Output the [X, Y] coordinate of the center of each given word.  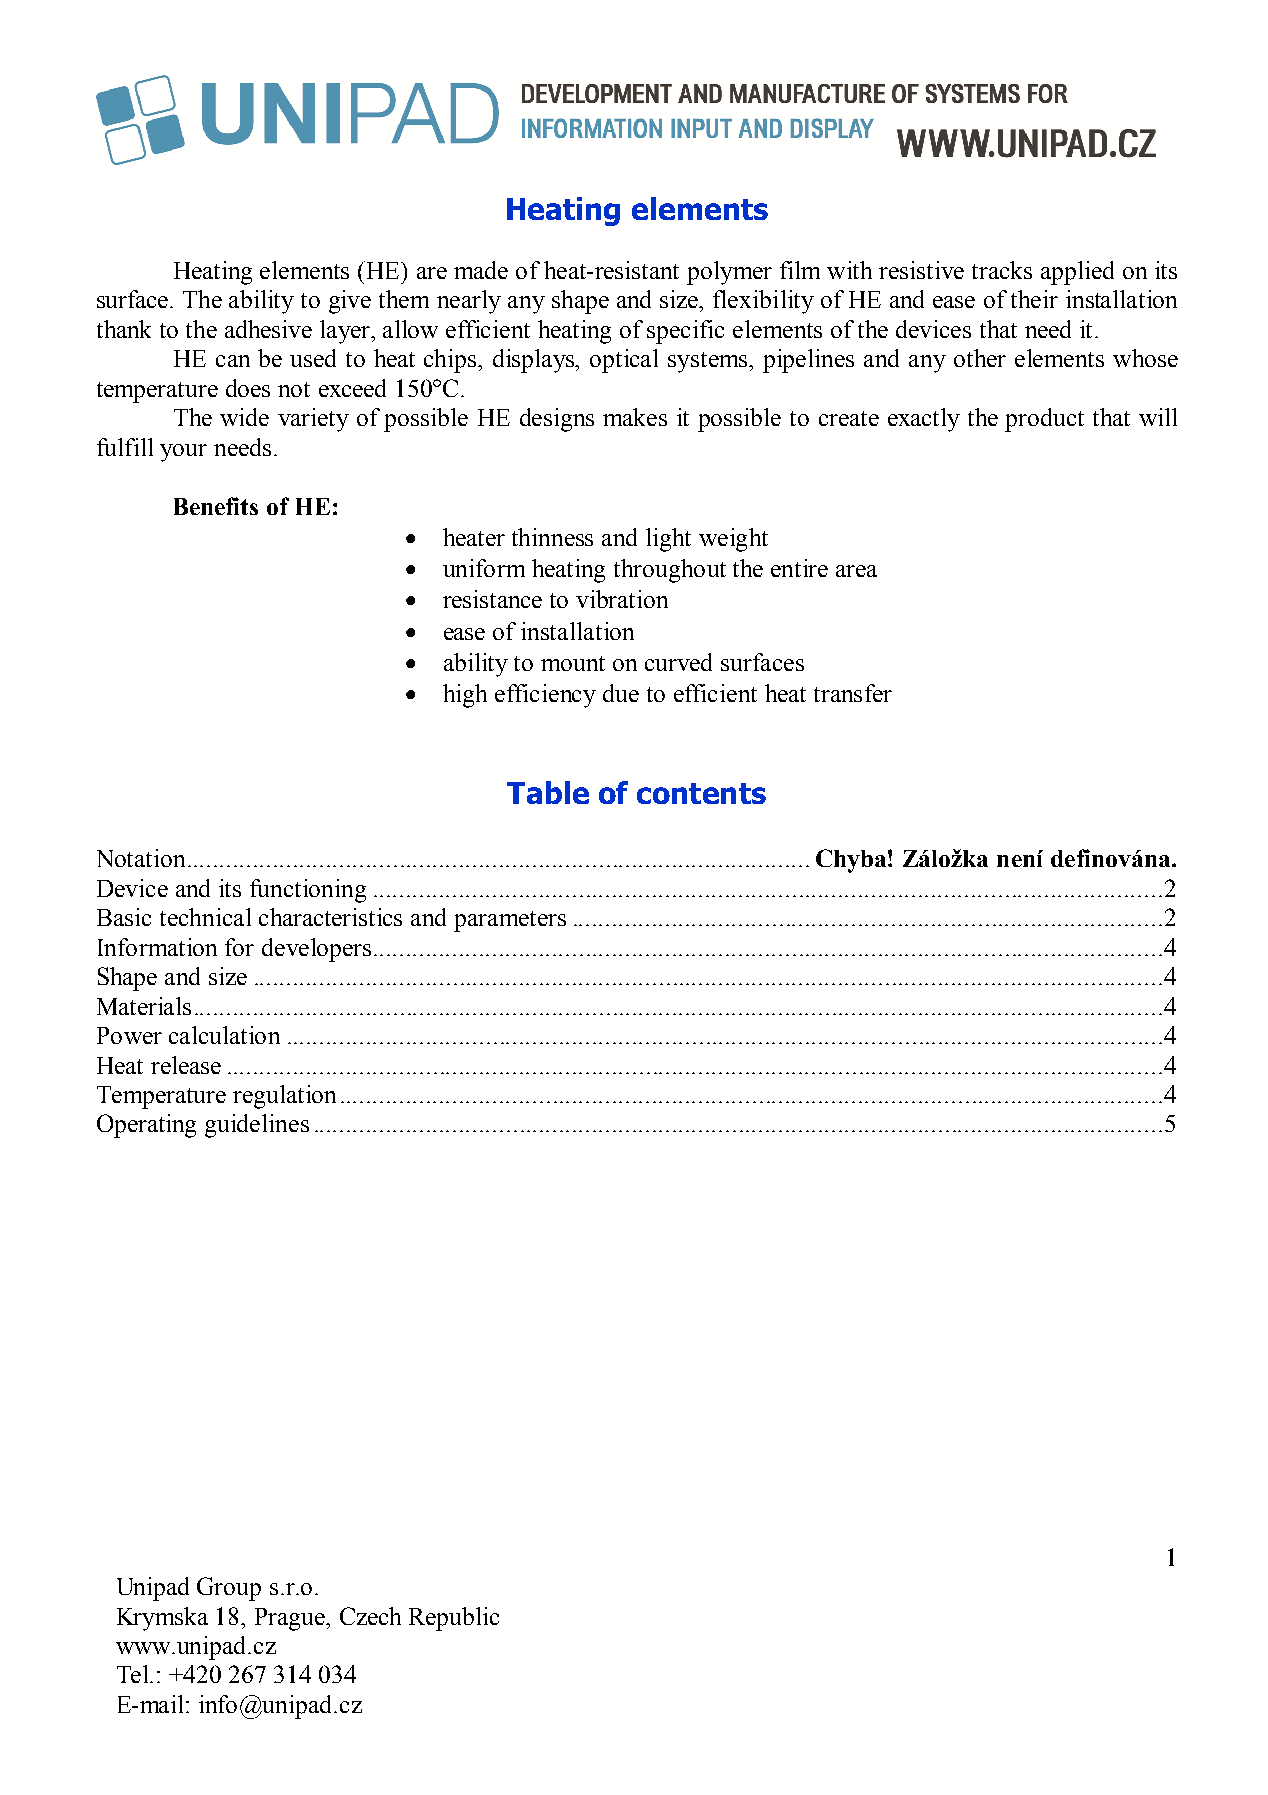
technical [205, 917]
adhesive [268, 329]
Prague [291, 1619]
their [1034, 299]
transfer [853, 693]
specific [685, 332]
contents [701, 793]
